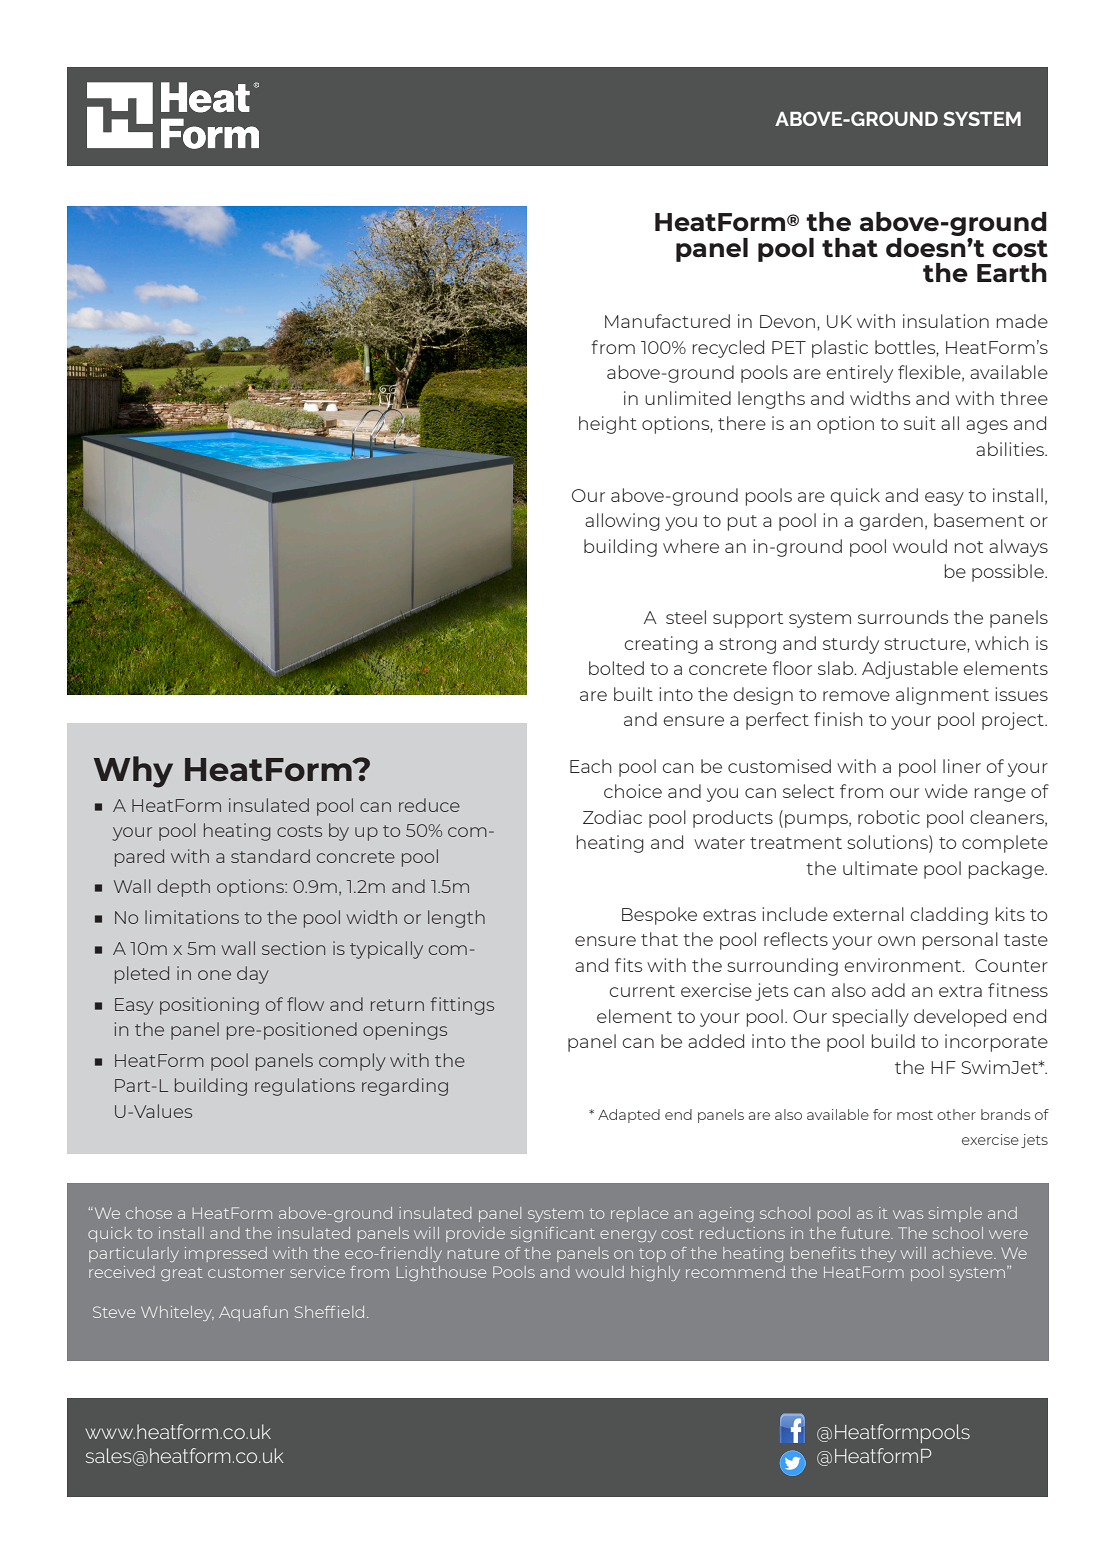 The width and height of the page is (1115, 1564). Describe the element at coordinates (946, 321) in the page. I see `insulation` at that location.
